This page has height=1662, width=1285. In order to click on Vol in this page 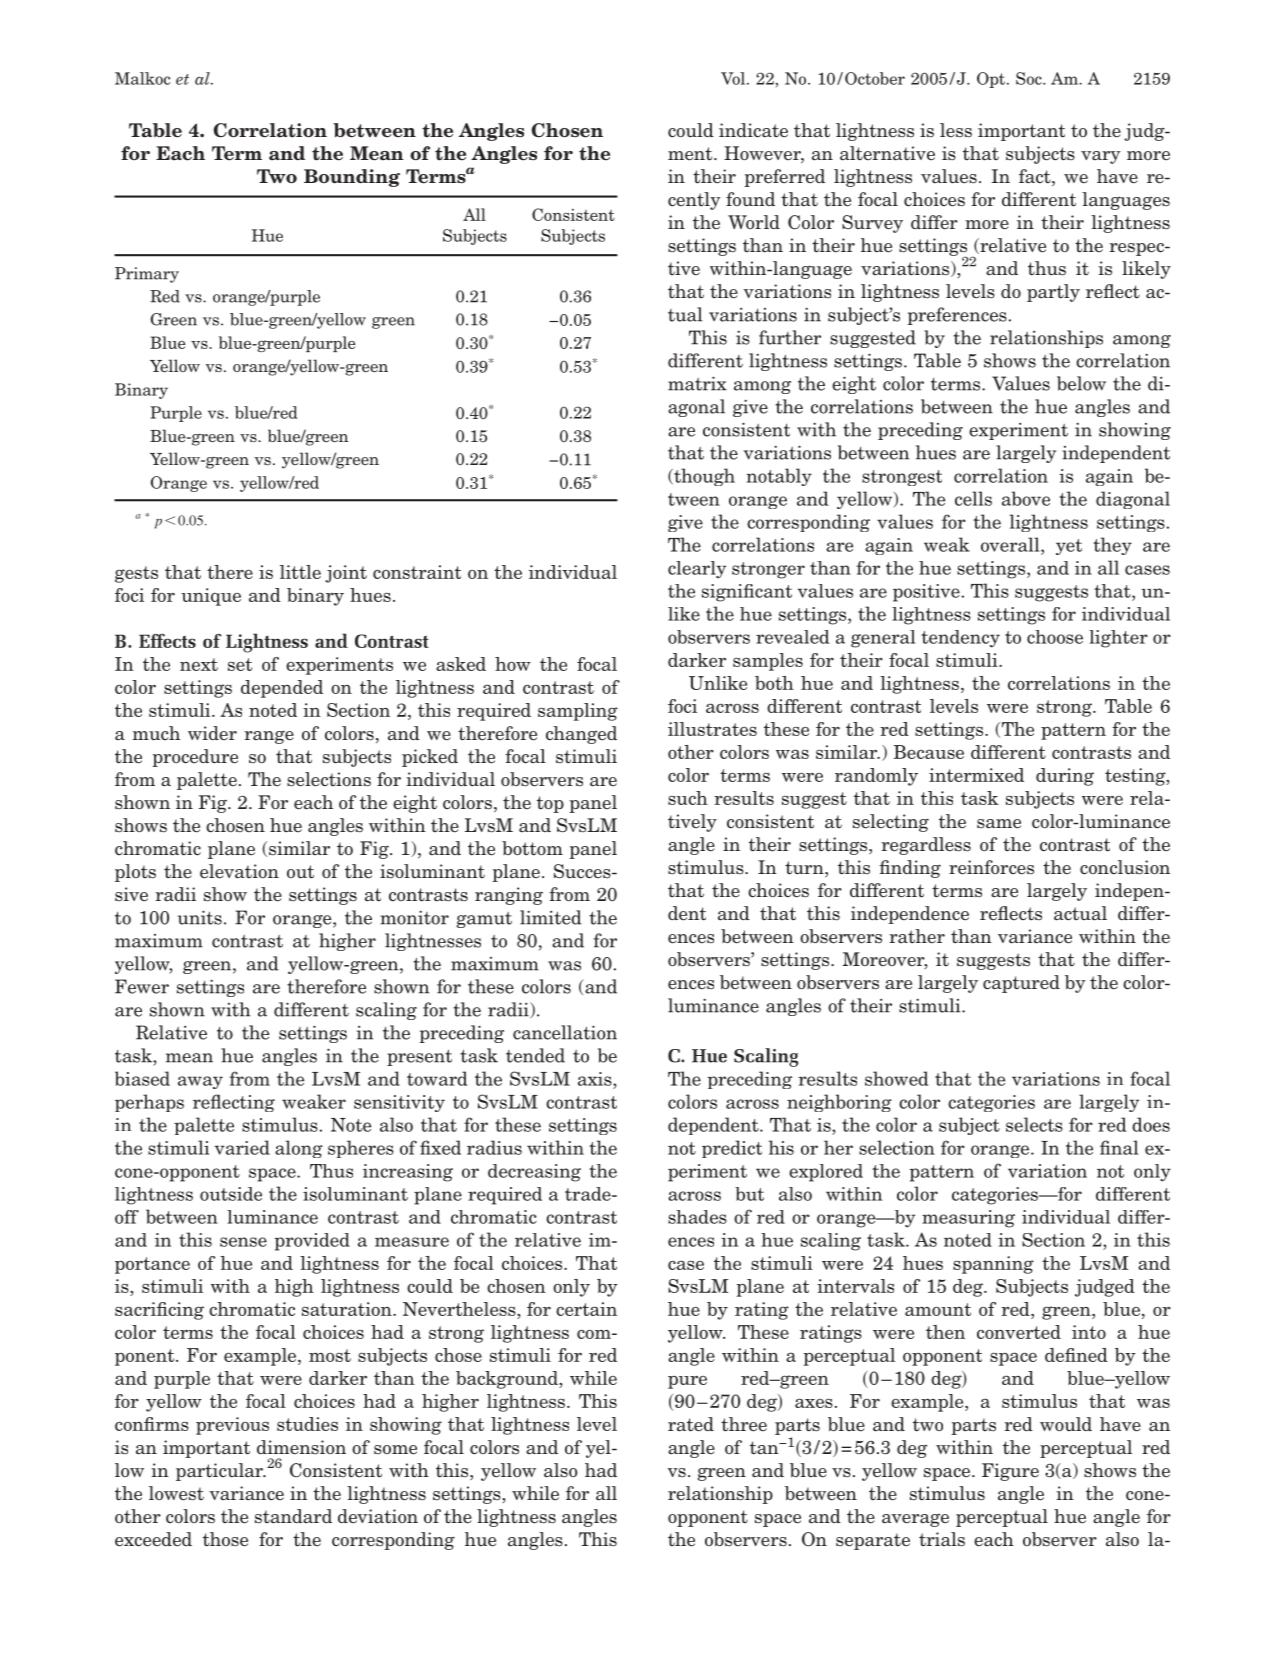, I will do `click(734, 78)`.
